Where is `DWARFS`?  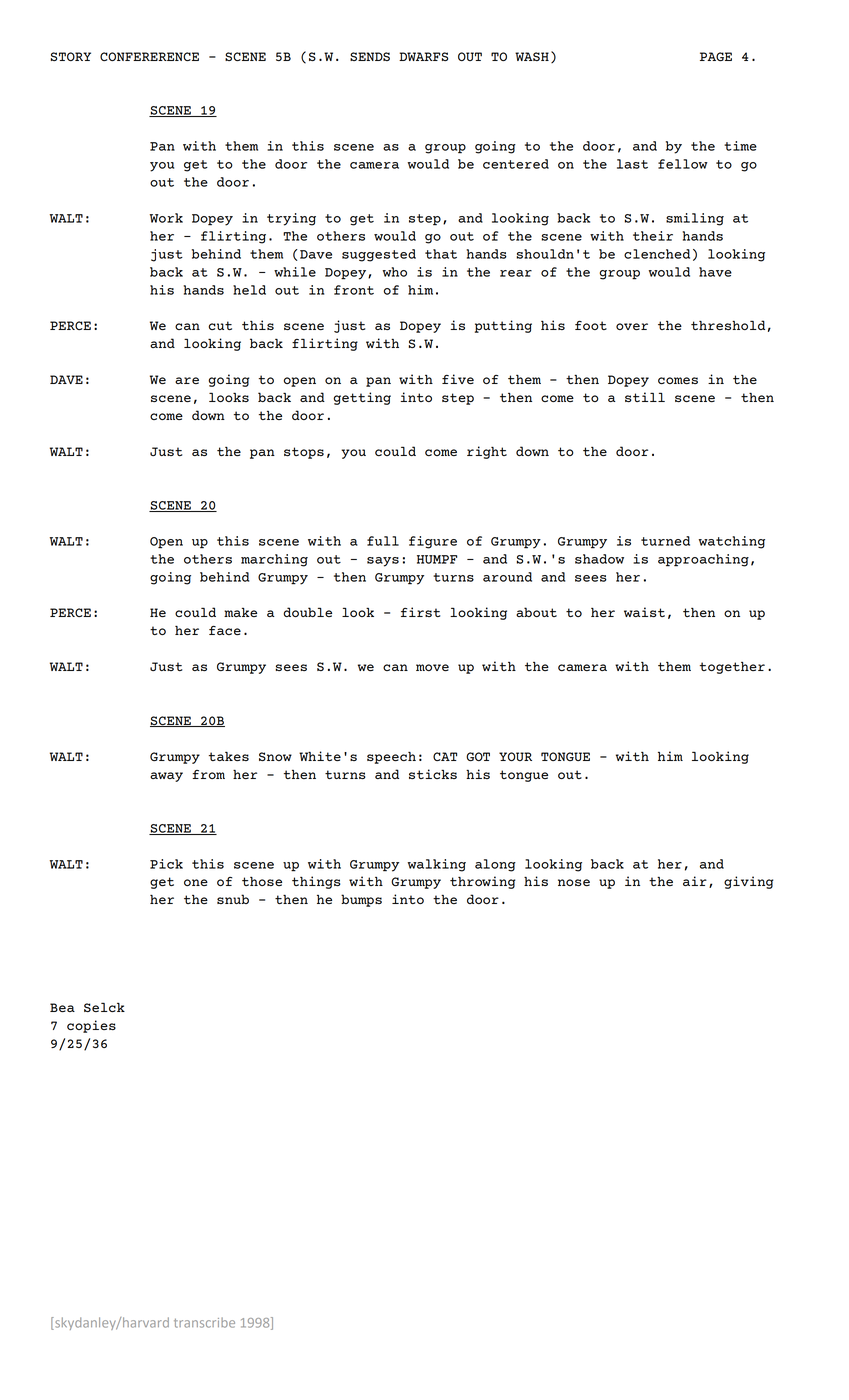
DWARFS is located at coordinates (423, 56).
